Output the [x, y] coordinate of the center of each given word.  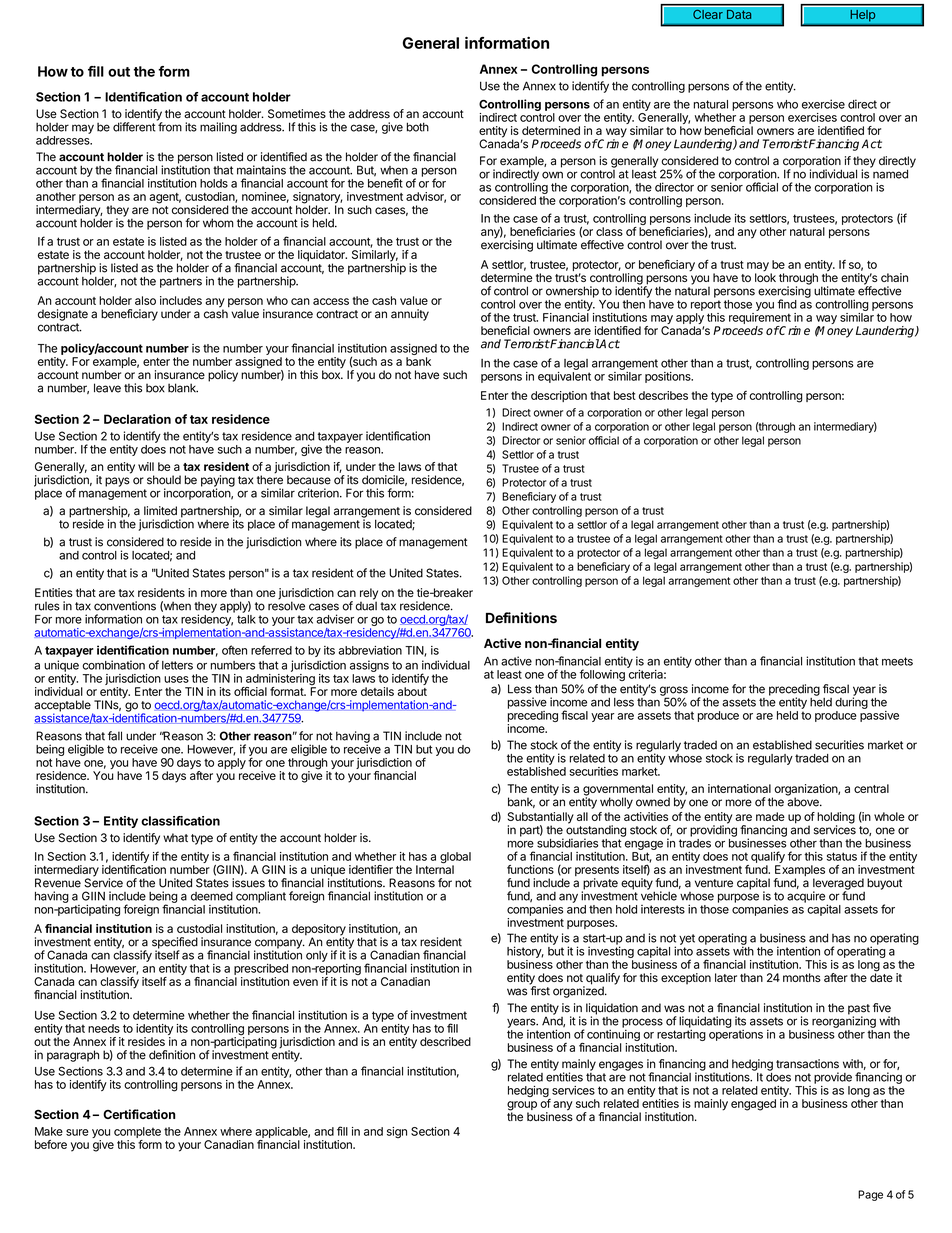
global [455, 859]
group [522, 1107]
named [889, 173]
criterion [319, 493]
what [175, 838]
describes [663, 395]
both [418, 127]
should [164, 480]
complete [137, 1132]
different [134, 127]
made [770, 816]
